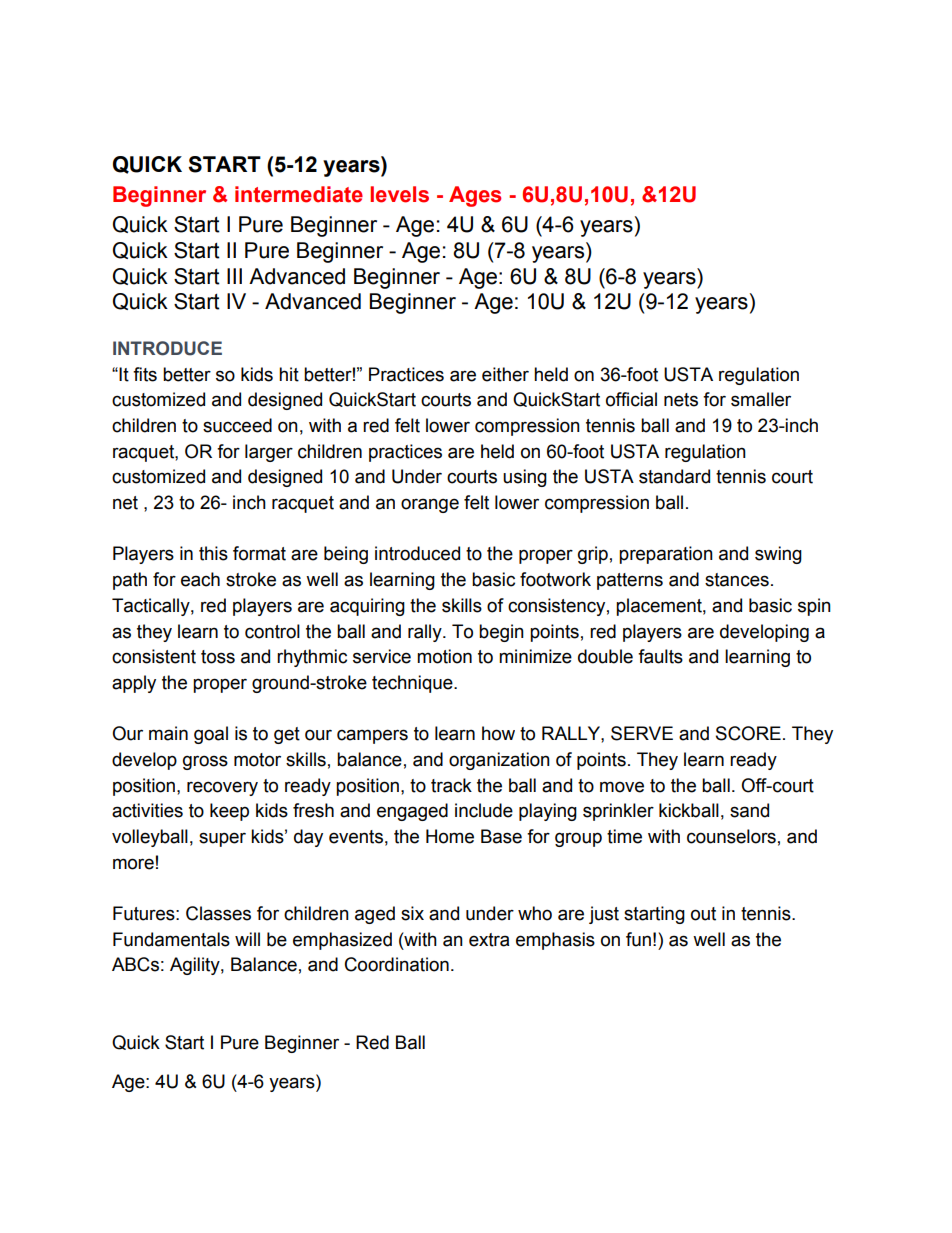 The height and width of the image is (1233, 952). I want to click on will, so click(247, 939).
